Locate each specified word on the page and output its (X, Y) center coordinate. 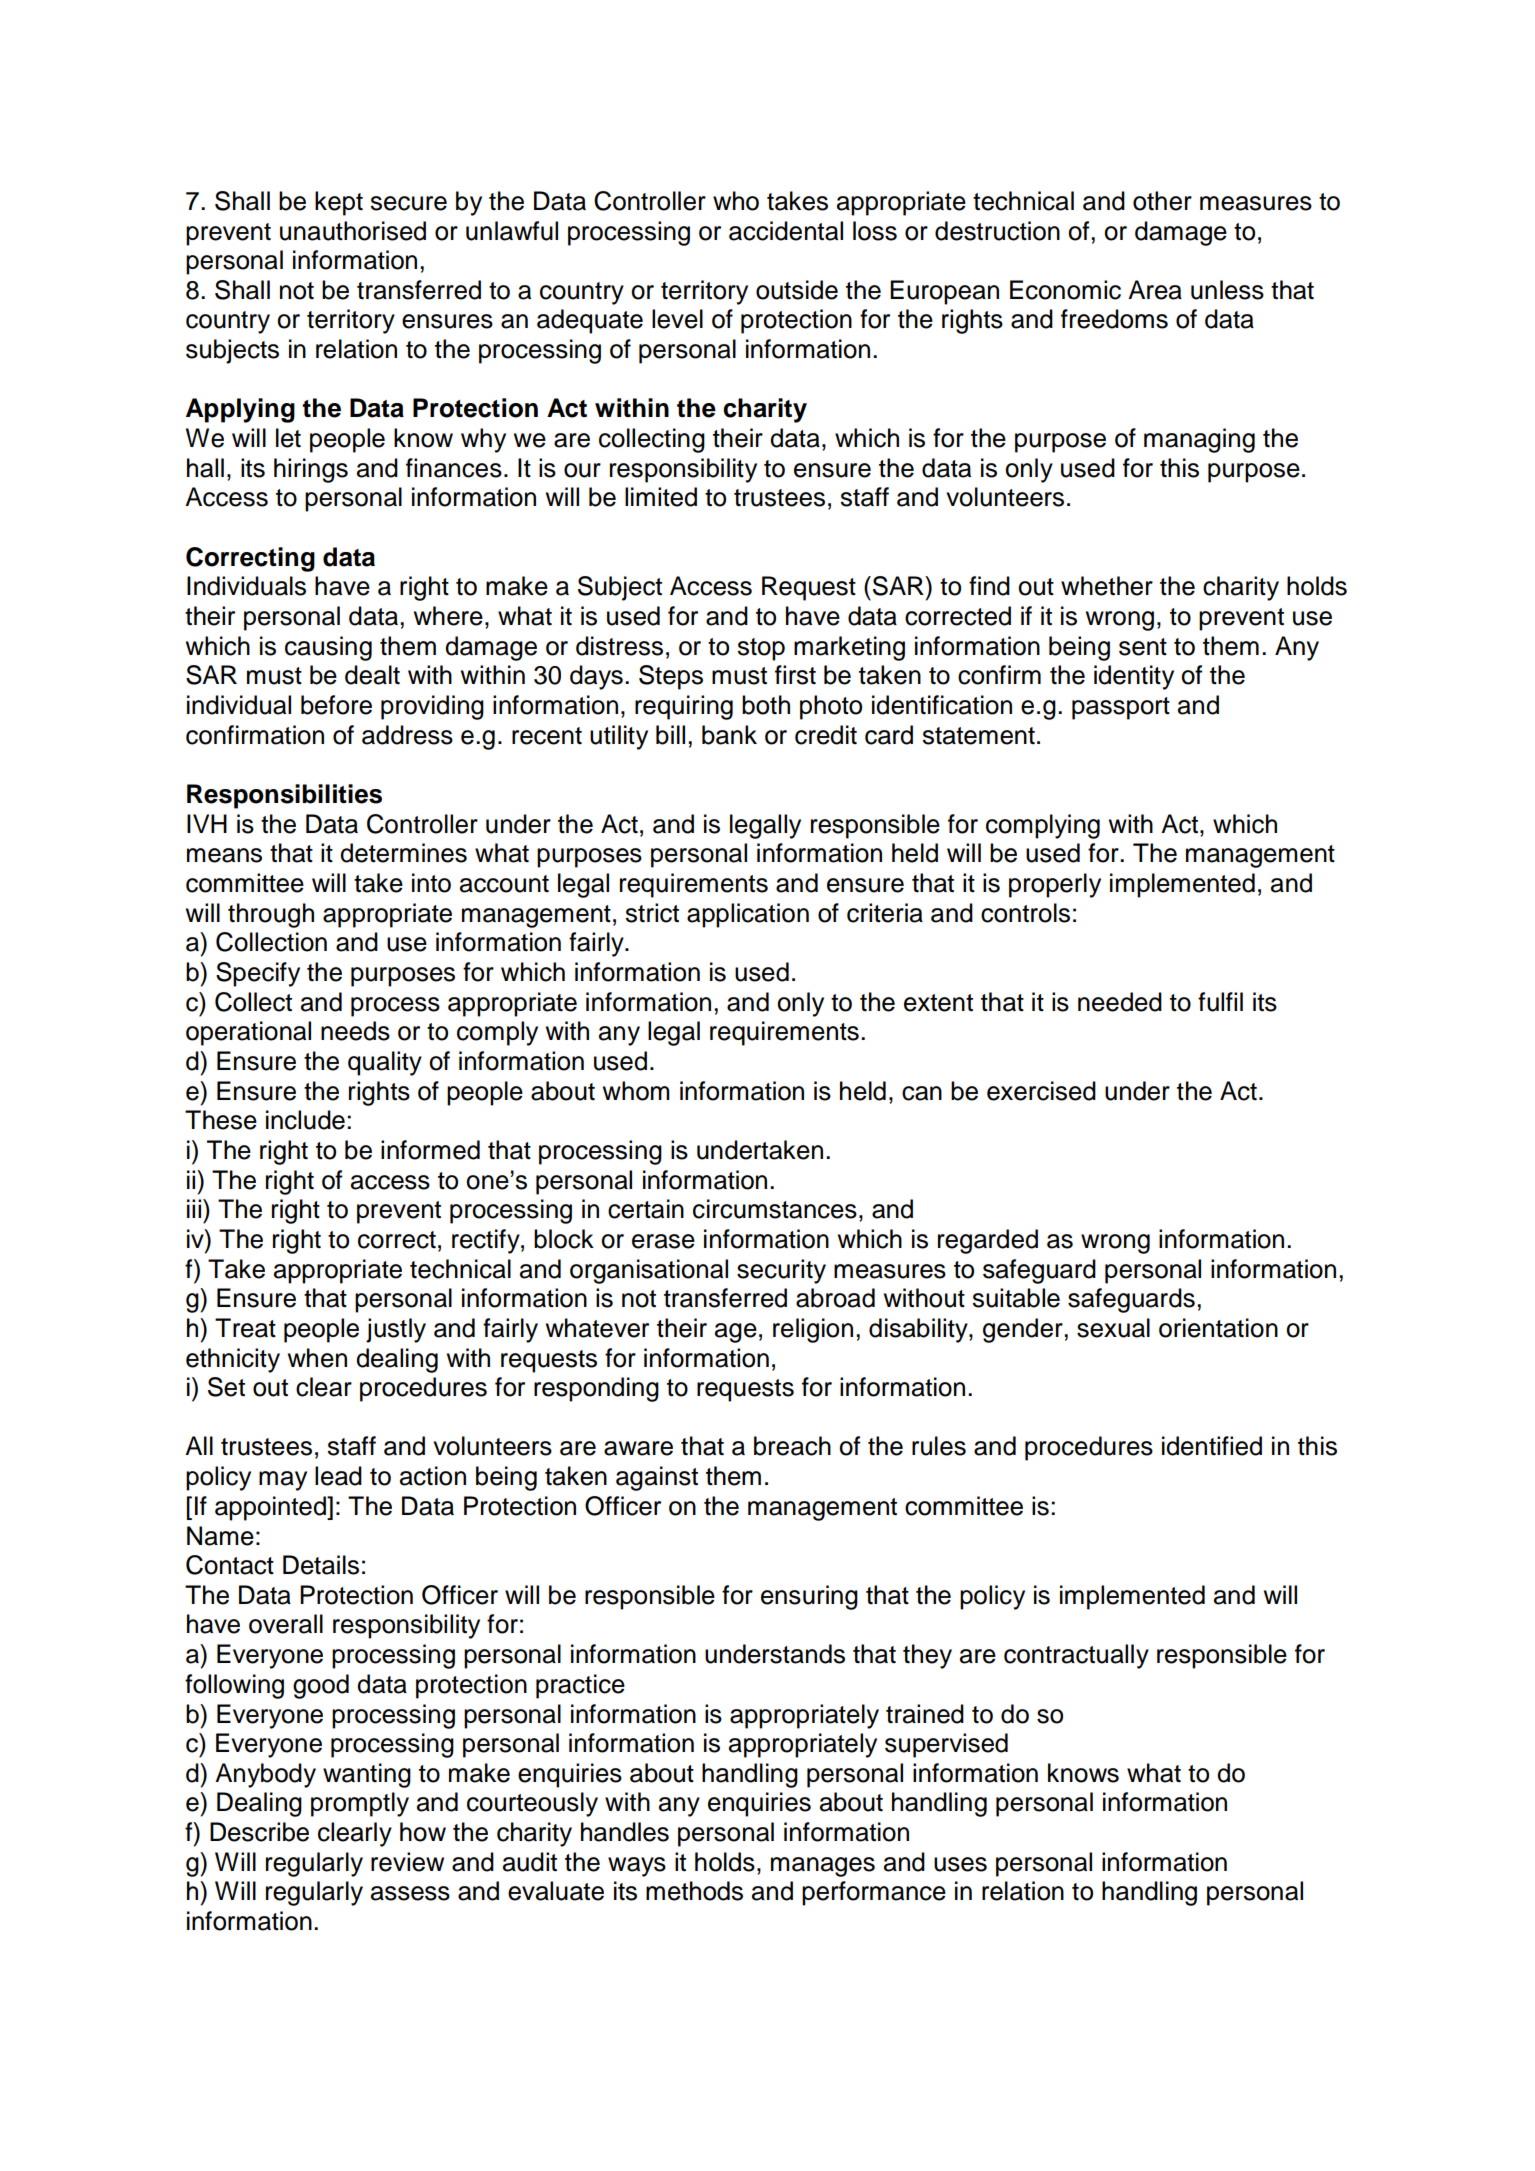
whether (1107, 586)
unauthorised (353, 231)
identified (1212, 1446)
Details (321, 1565)
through (271, 915)
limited (661, 497)
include (305, 1120)
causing (328, 648)
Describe (259, 1832)
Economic (1065, 290)
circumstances (775, 1209)
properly (1055, 885)
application (748, 915)
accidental (786, 231)
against (657, 1478)
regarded (988, 1241)
